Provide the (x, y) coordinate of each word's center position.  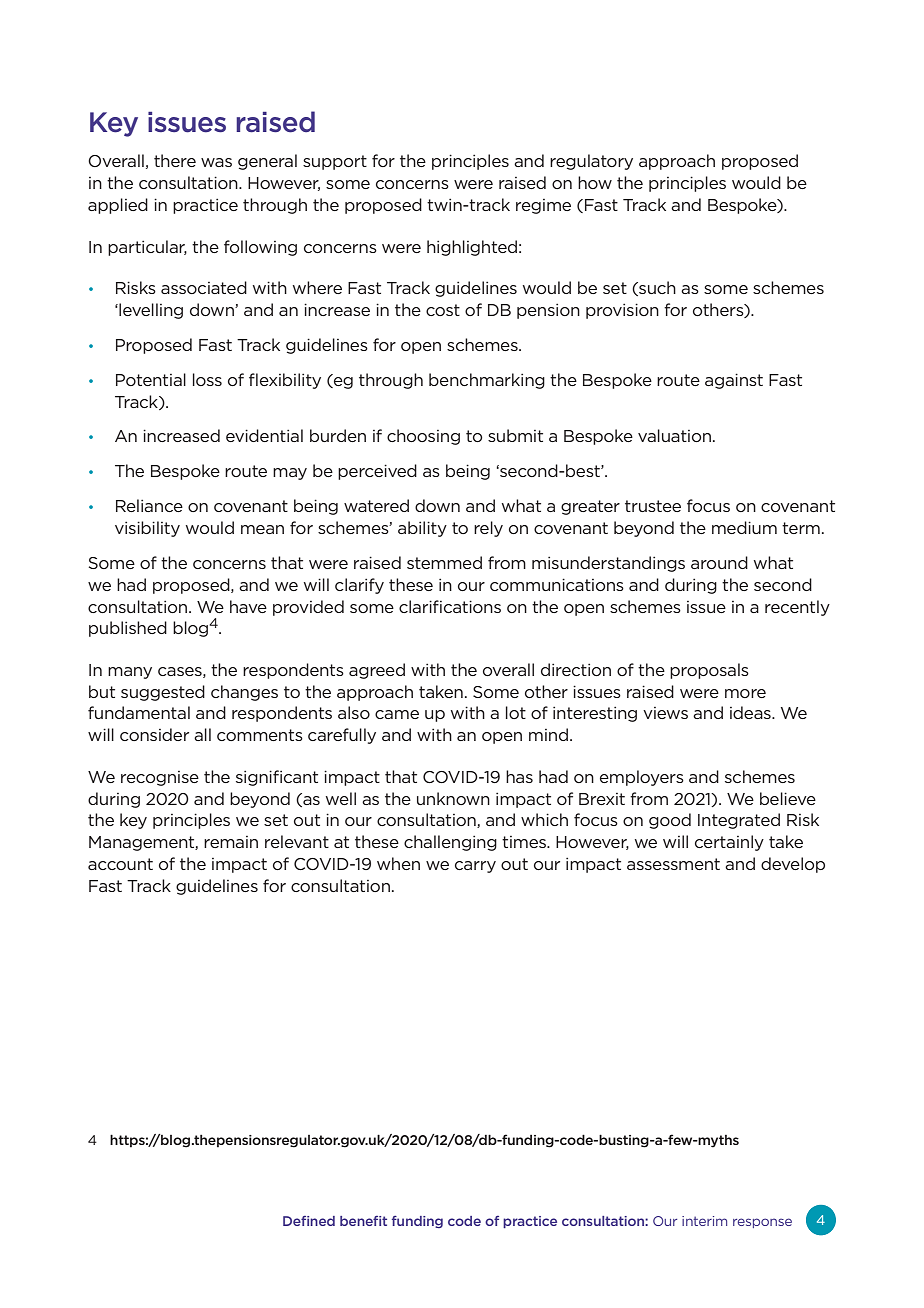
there (175, 160)
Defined (309, 1221)
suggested (163, 693)
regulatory (591, 162)
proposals (709, 671)
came (397, 714)
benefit (363, 1221)
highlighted (472, 248)
